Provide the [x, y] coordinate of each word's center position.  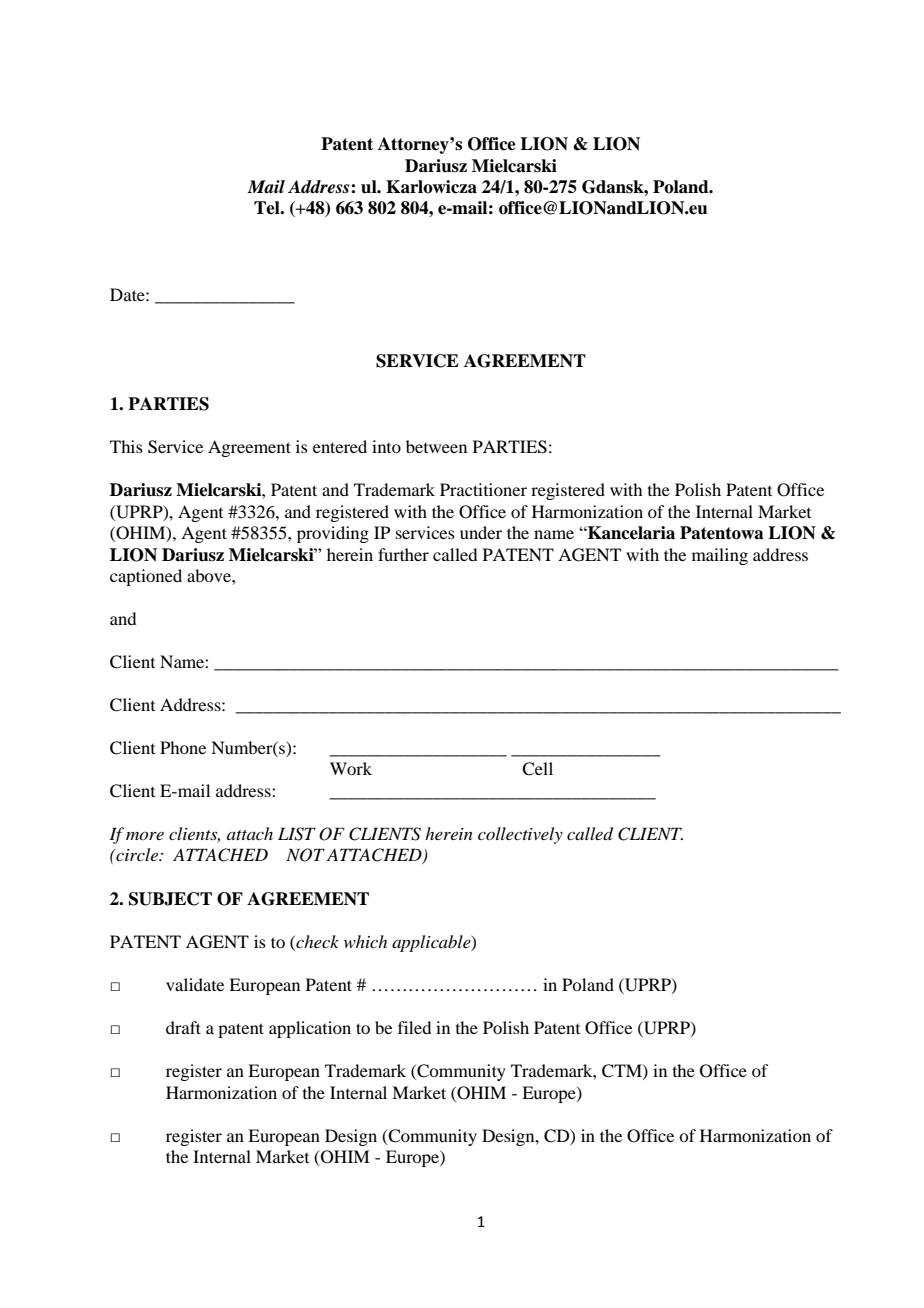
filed [414, 1027]
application [310, 1029]
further [403, 554]
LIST [297, 834]
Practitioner [483, 489]
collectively [520, 835]
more [145, 835]
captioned [146, 577]
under [481, 532]
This [126, 446]
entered [340, 446]
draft [183, 1027]
